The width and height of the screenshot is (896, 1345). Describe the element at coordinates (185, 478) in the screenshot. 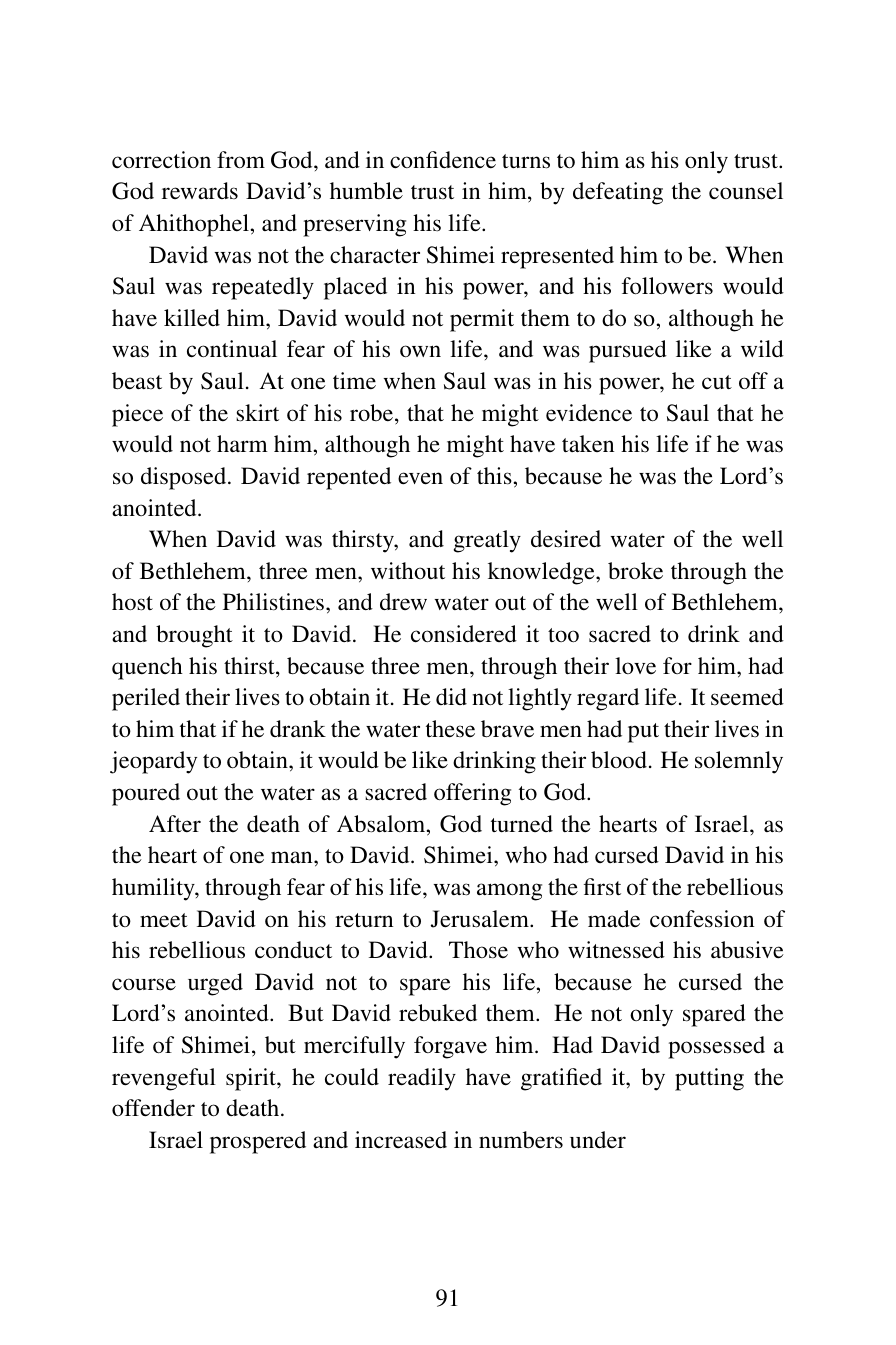

I see `disposed` at that location.
